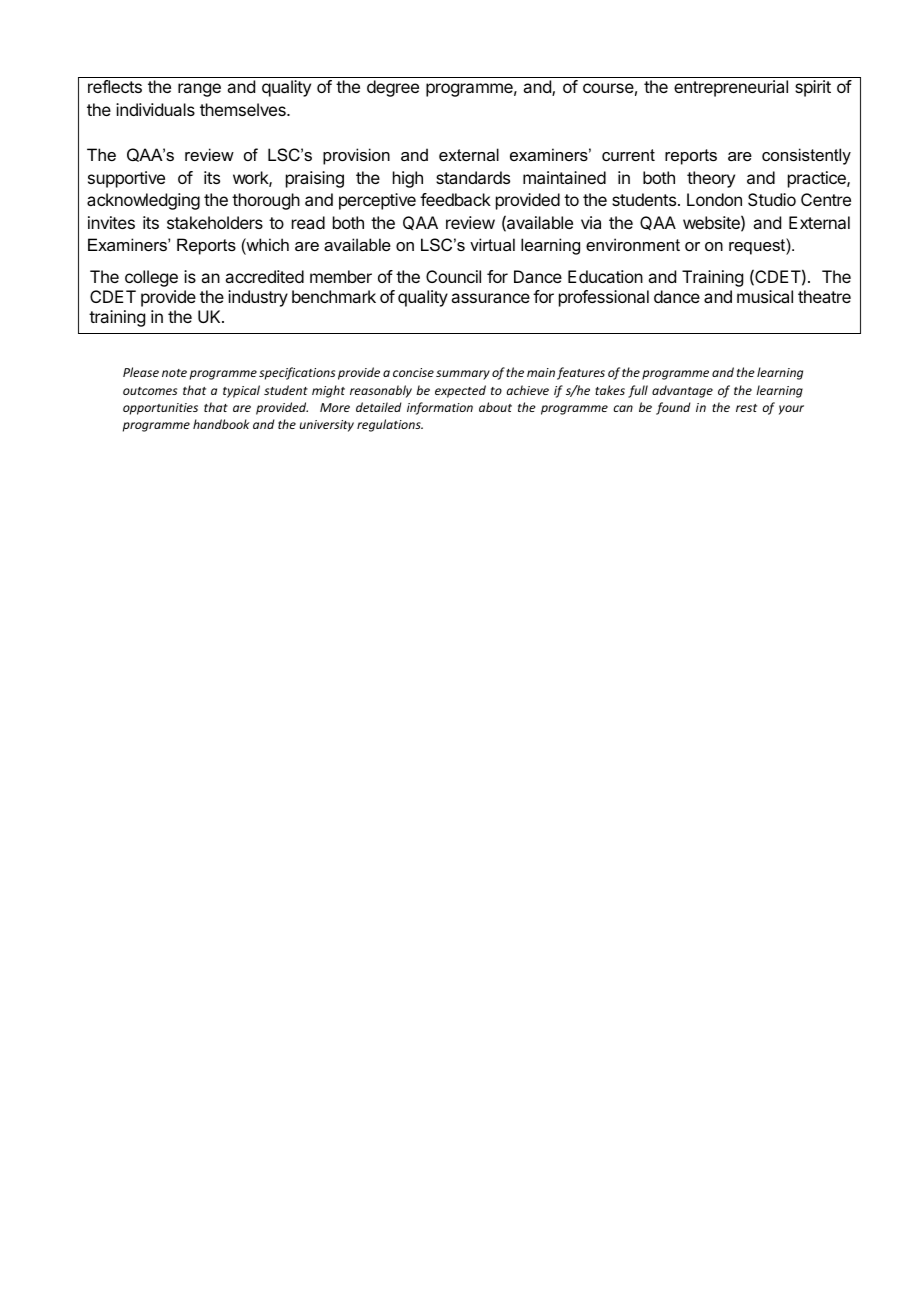 The height and width of the image is (1308, 924). What do you see at coordinates (490, 298) in the image?
I see `assurance` at bounding box center [490, 298].
